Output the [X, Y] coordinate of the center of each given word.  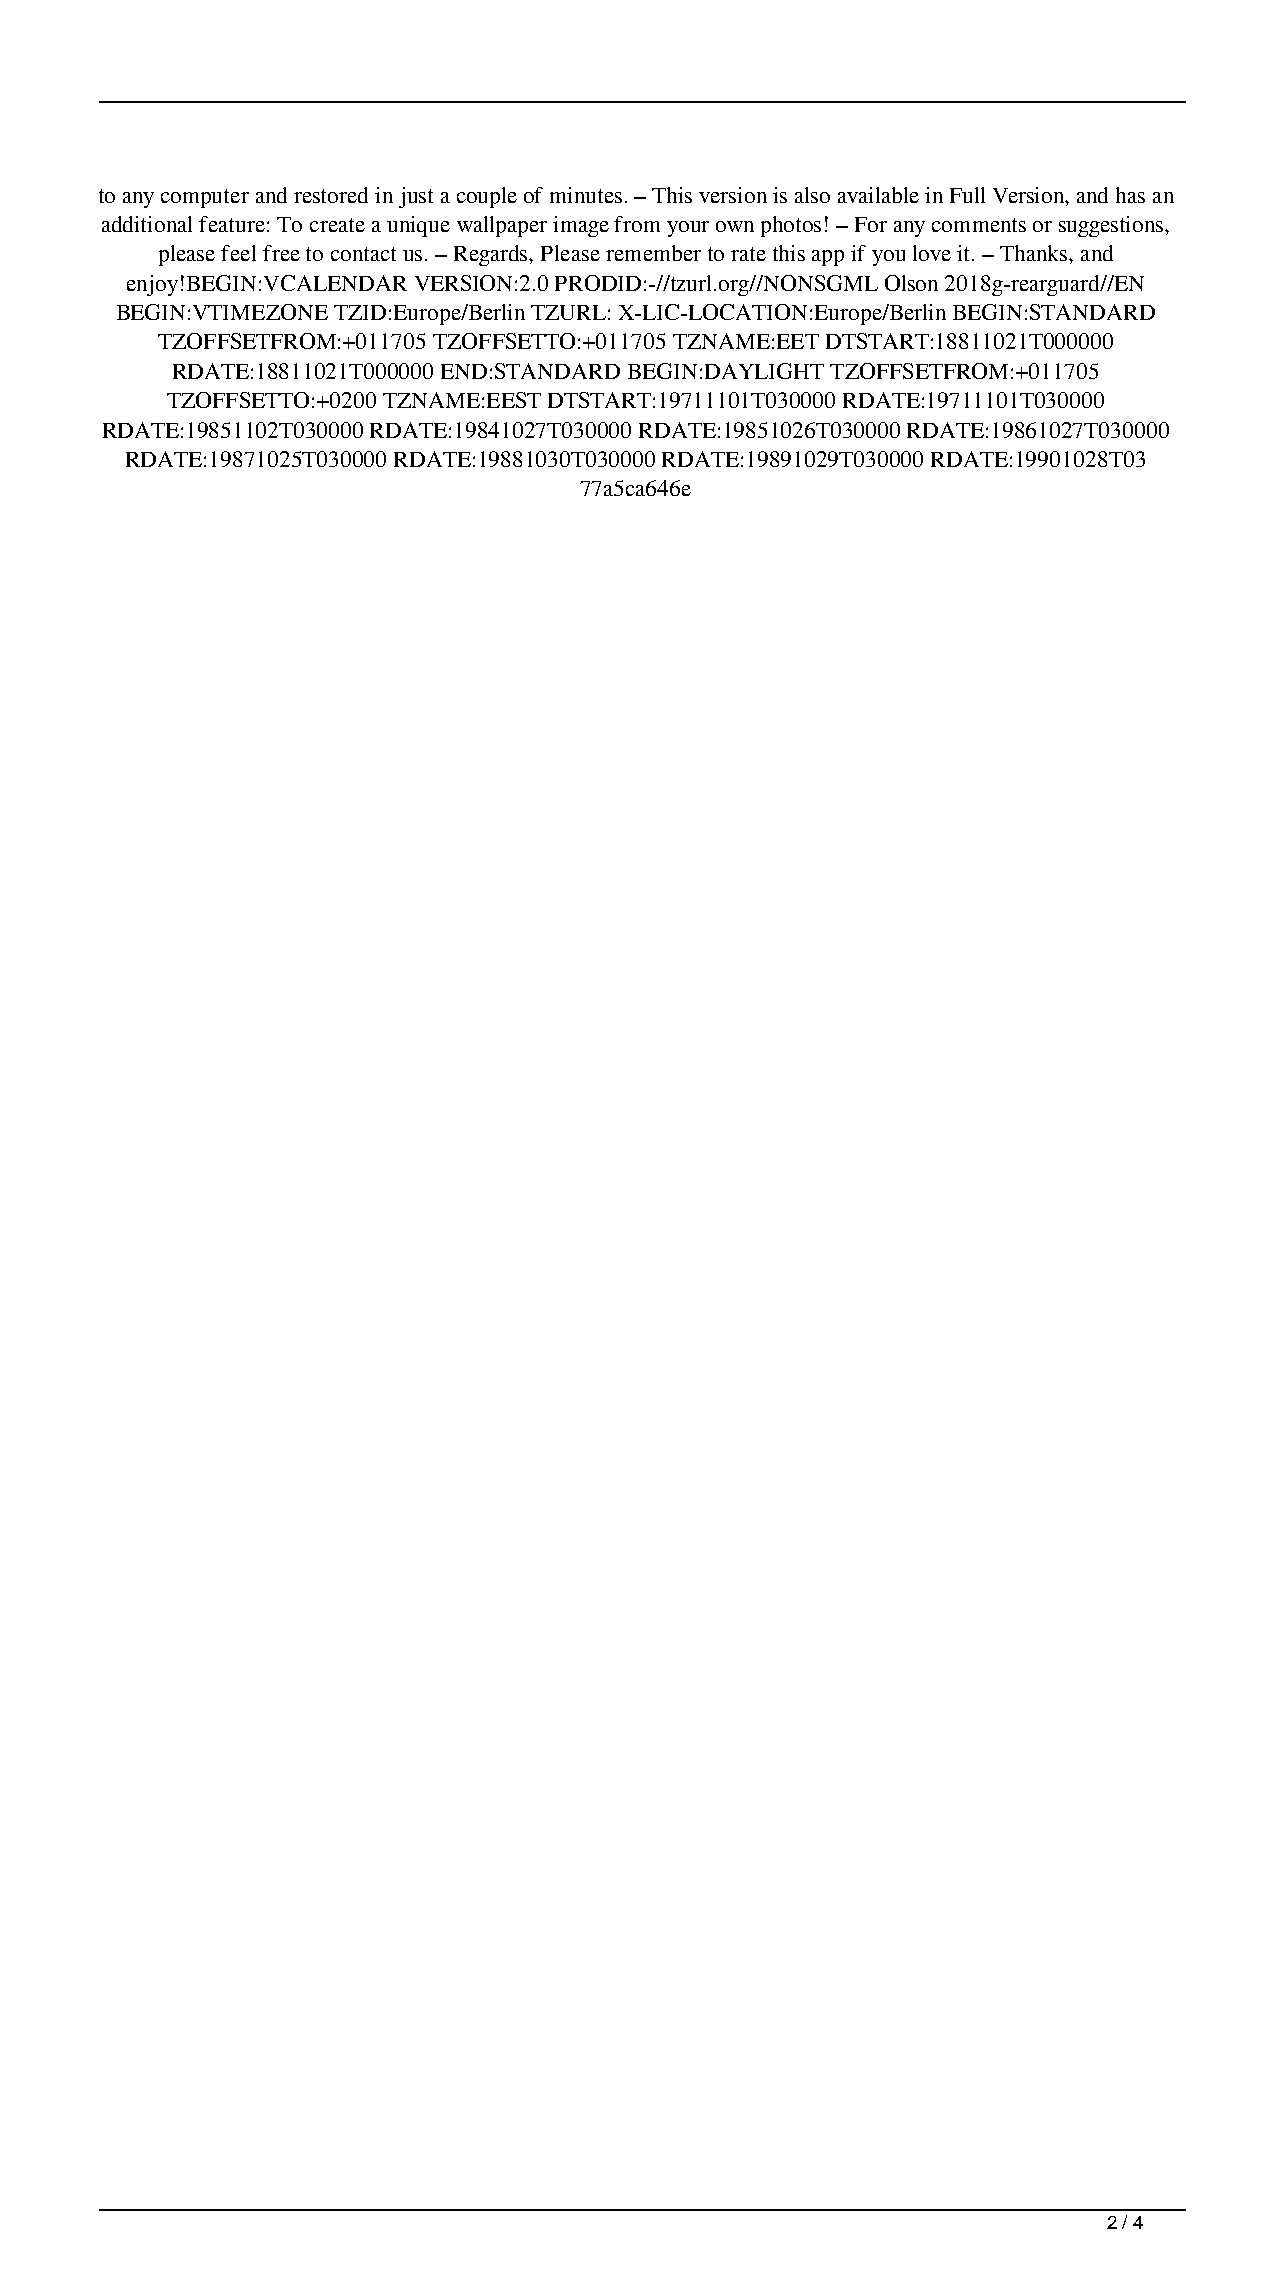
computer [205, 198]
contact [363, 254]
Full [967, 195]
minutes [586, 195]
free [281, 253]
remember [653, 253]
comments [979, 225]
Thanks [1035, 253]
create [337, 225]
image [581, 226]
